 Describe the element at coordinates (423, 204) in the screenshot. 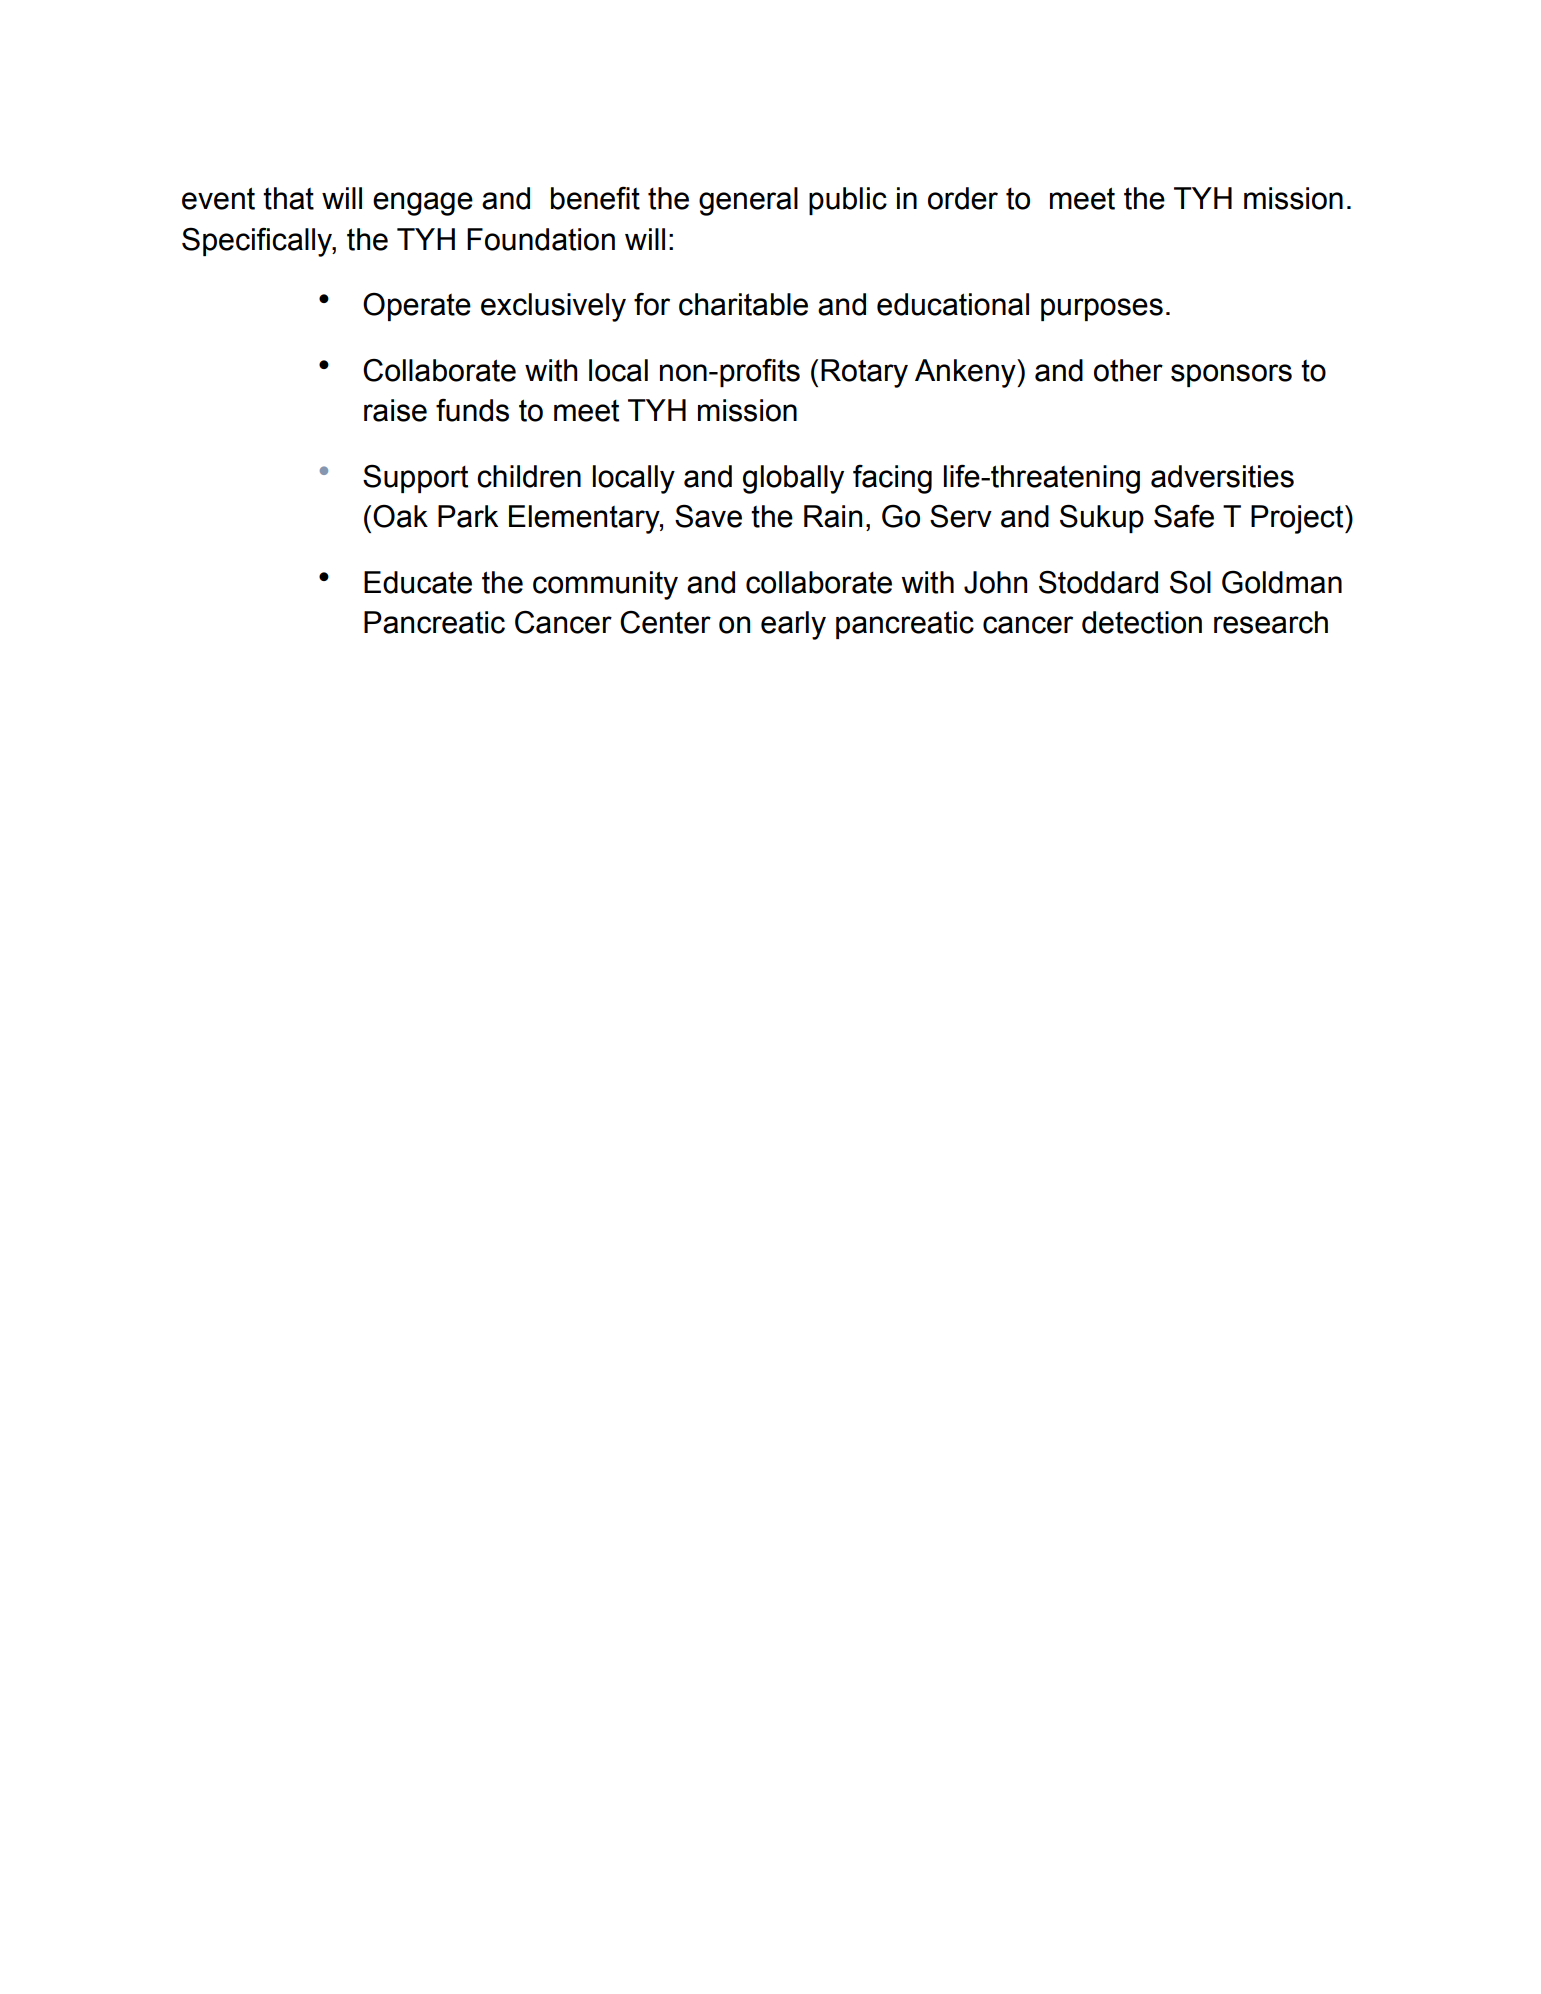

I see `engage` at that location.
